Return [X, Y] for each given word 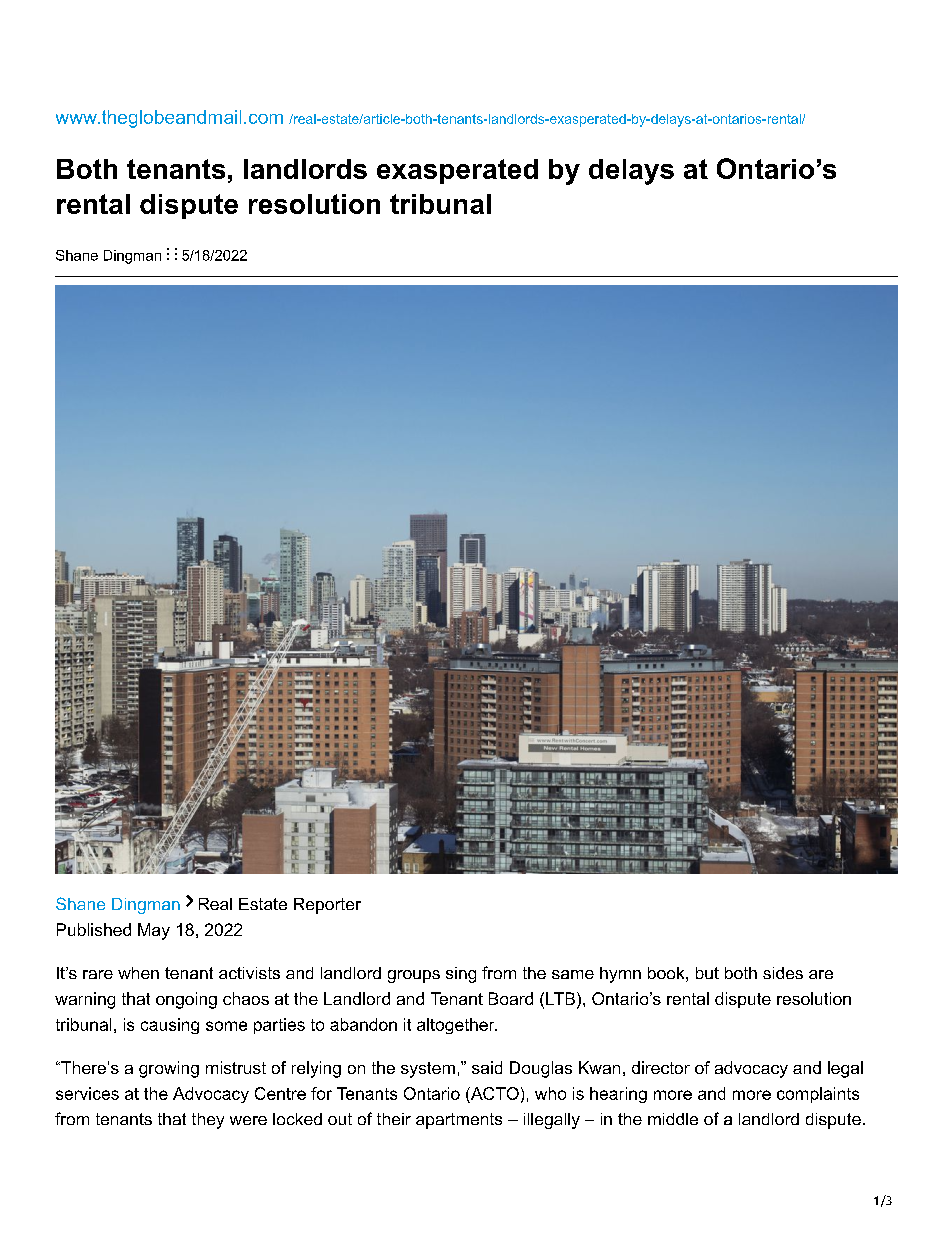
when [138, 973]
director [661, 1067]
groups [414, 976]
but [707, 973]
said [487, 1067]
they [208, 1121]
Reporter [327, 906]
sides [783, 973]
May [154, 931]
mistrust [236, 1067]
